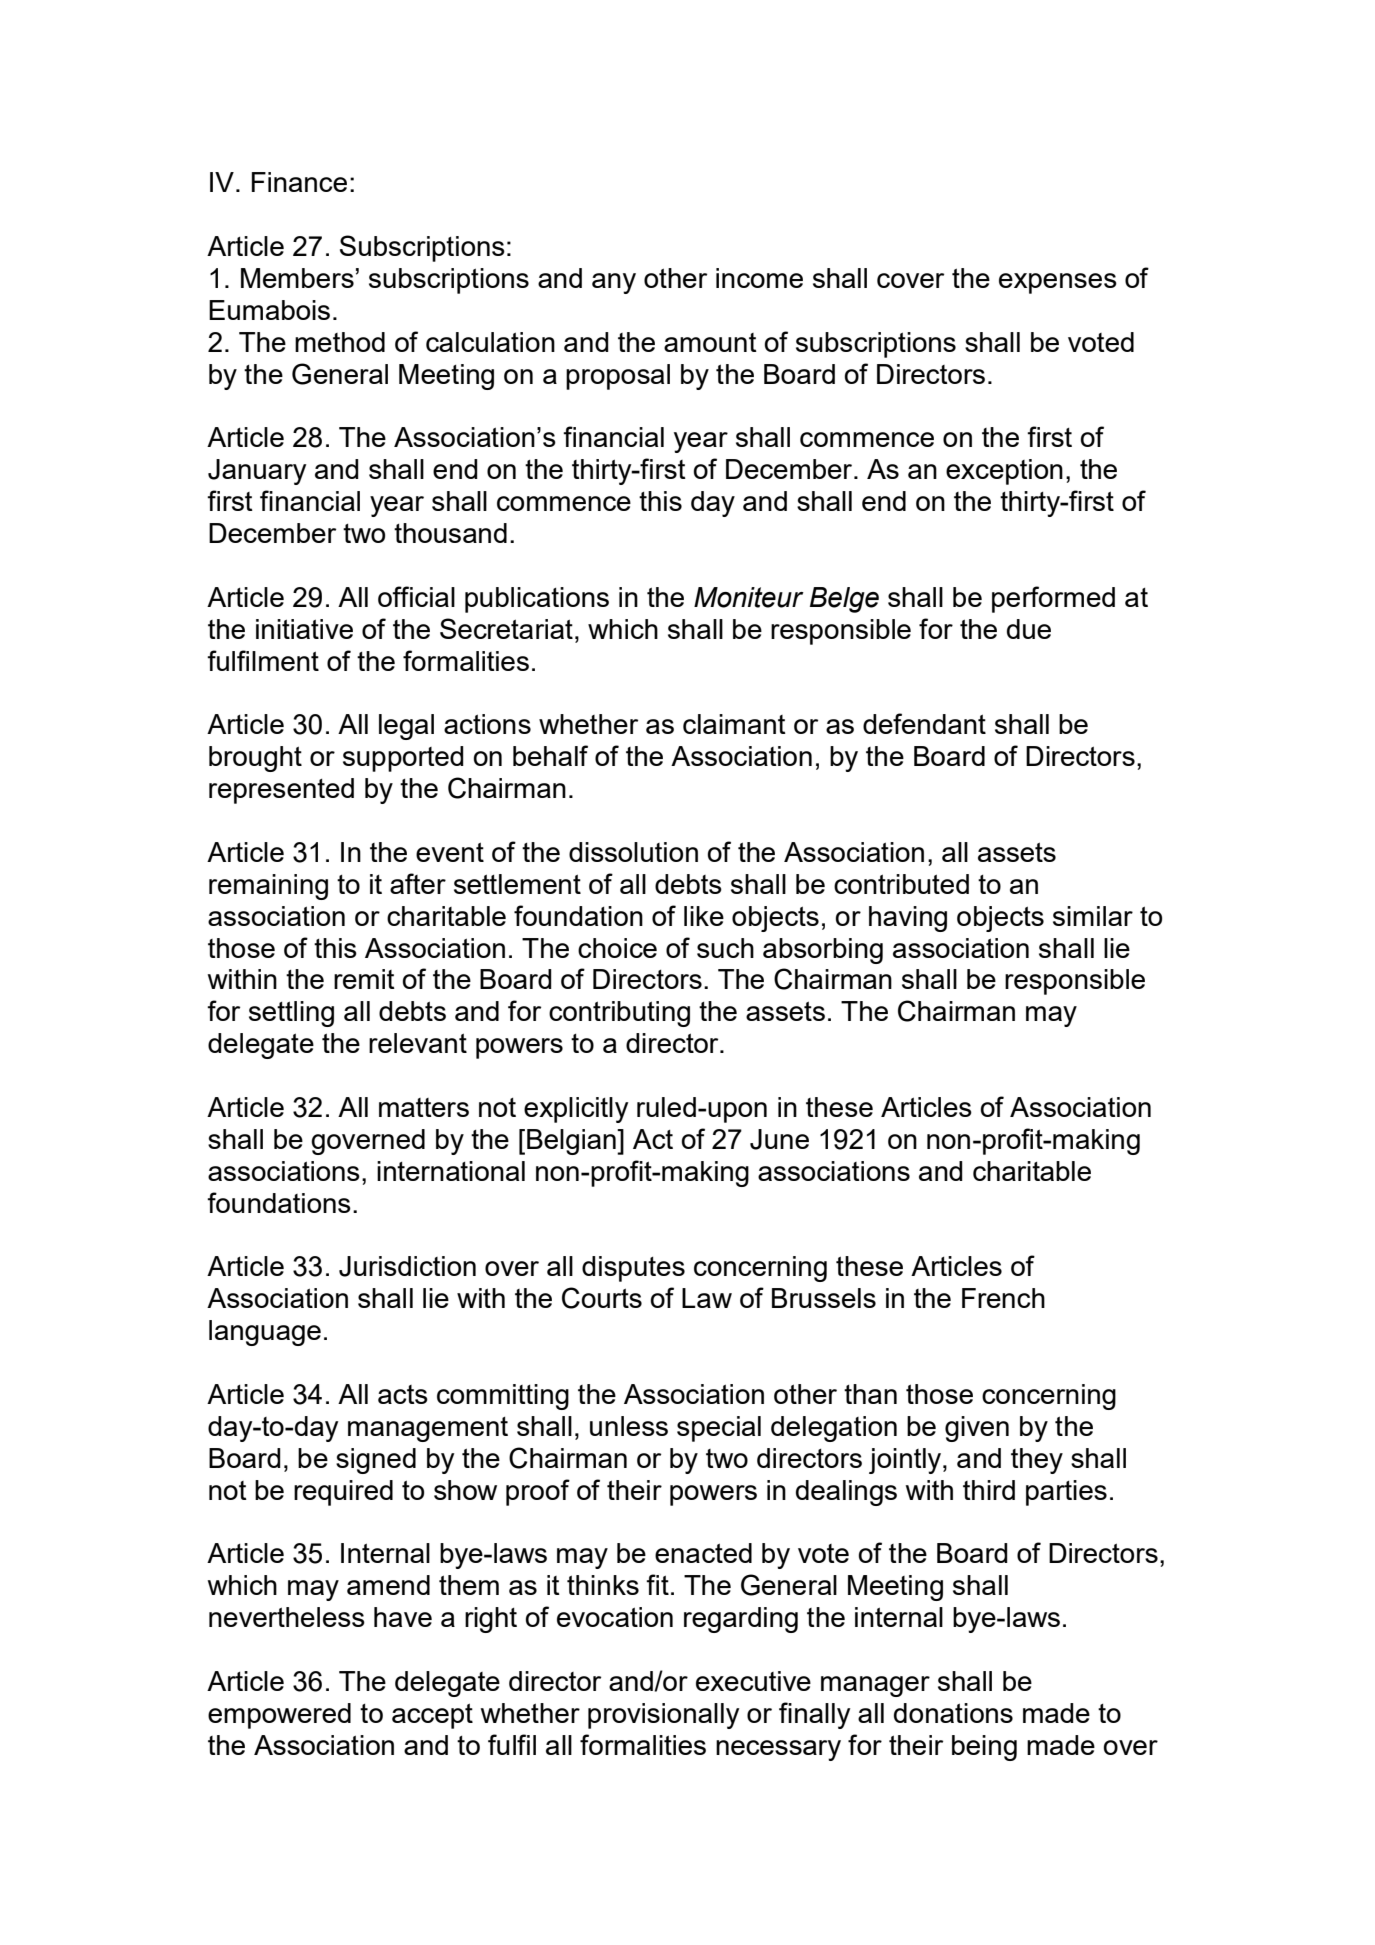  What do you see at coordinates (924, 723) in the page?
I see `defendant` at bounding box center [924, 723].
